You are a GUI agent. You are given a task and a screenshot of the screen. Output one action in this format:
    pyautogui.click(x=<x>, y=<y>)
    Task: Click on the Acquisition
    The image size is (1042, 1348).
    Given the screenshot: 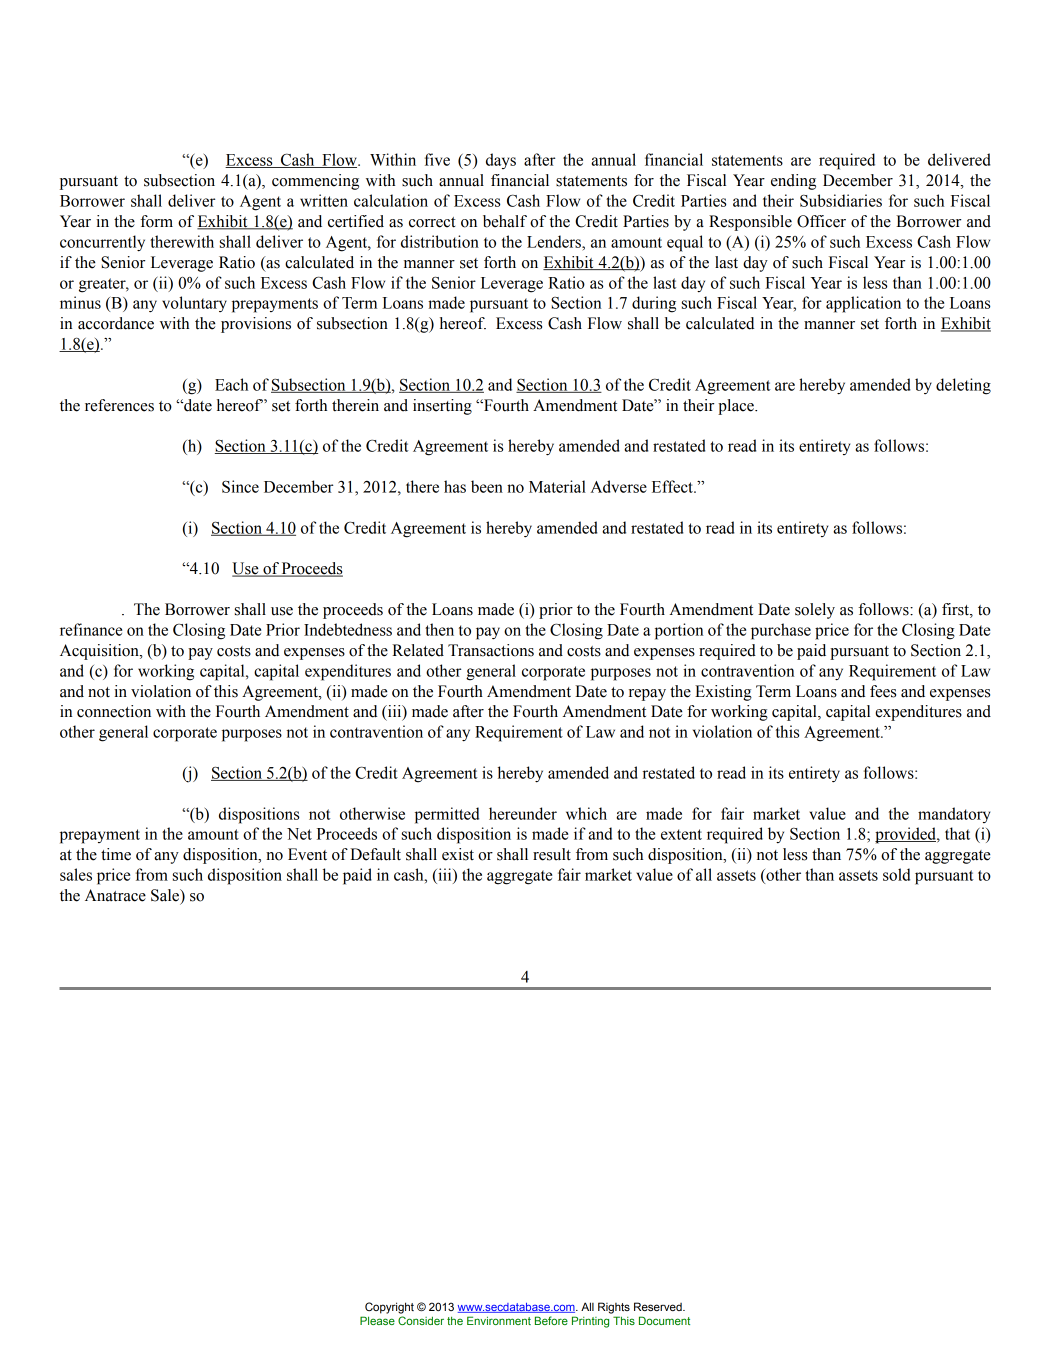 What is the action you would take?
    pyautogui.click(x=100, y=652)
